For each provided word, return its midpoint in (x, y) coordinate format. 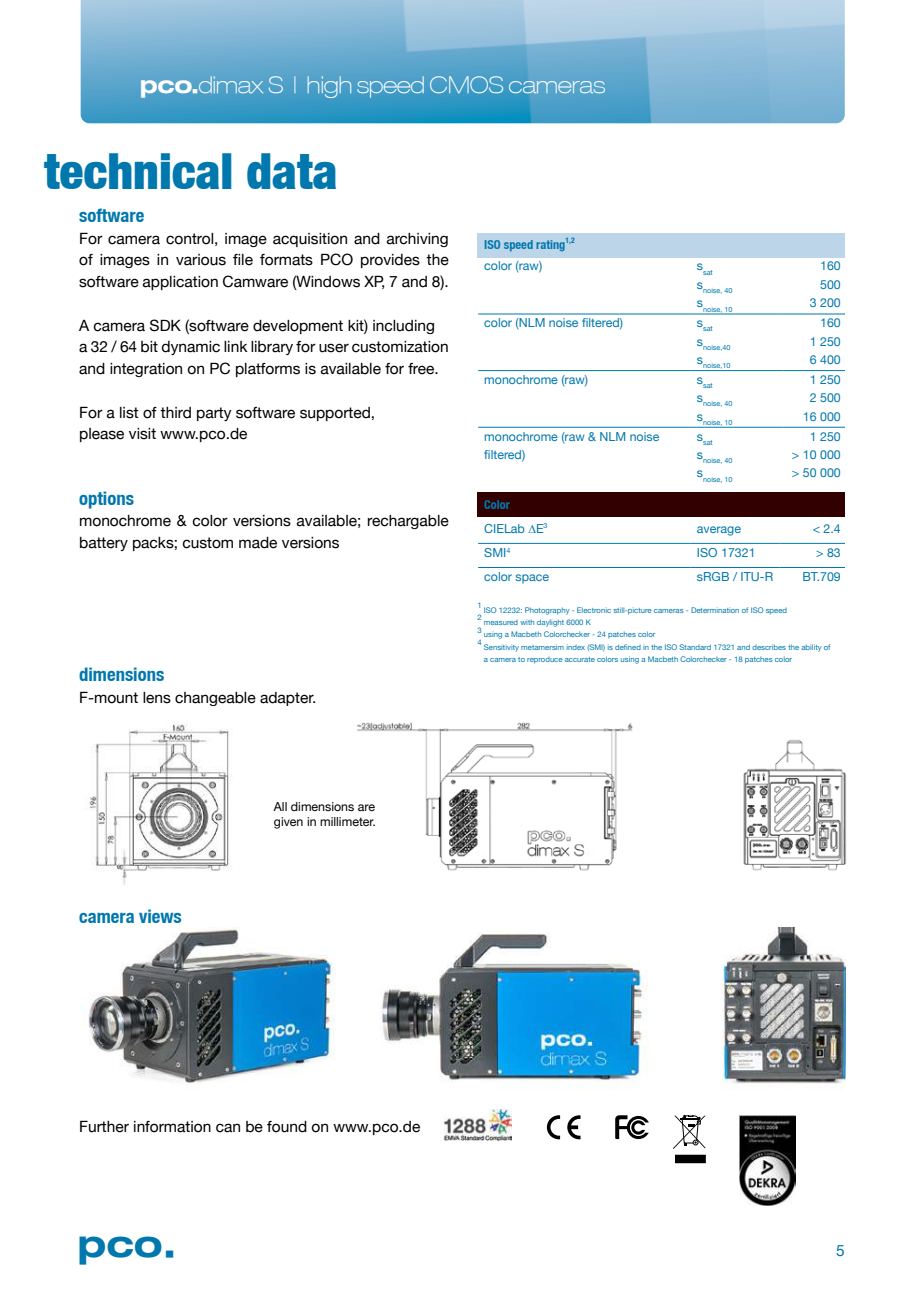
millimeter (347, 821)
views (160, 916)
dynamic (190, 348)
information (172, 1127)
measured (501, 622)
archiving (417, 240)
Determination (715, 610)
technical (137, 171)
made (258, 543)
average (719, 531)
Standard (695, 647)
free (422, 369)
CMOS (466, 84)
